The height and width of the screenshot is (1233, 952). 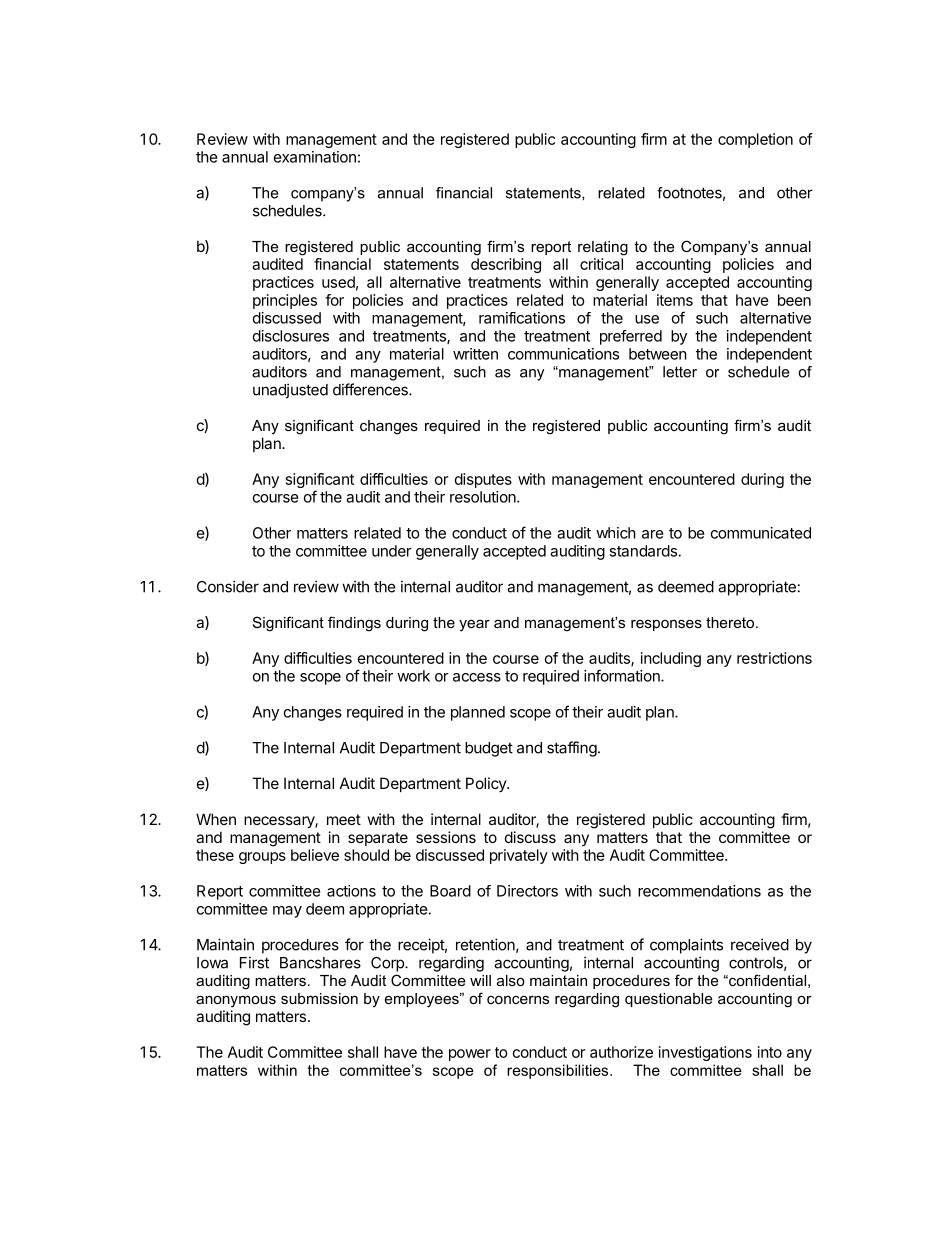 I want to click on Consider, so click(x=228, y=586).
